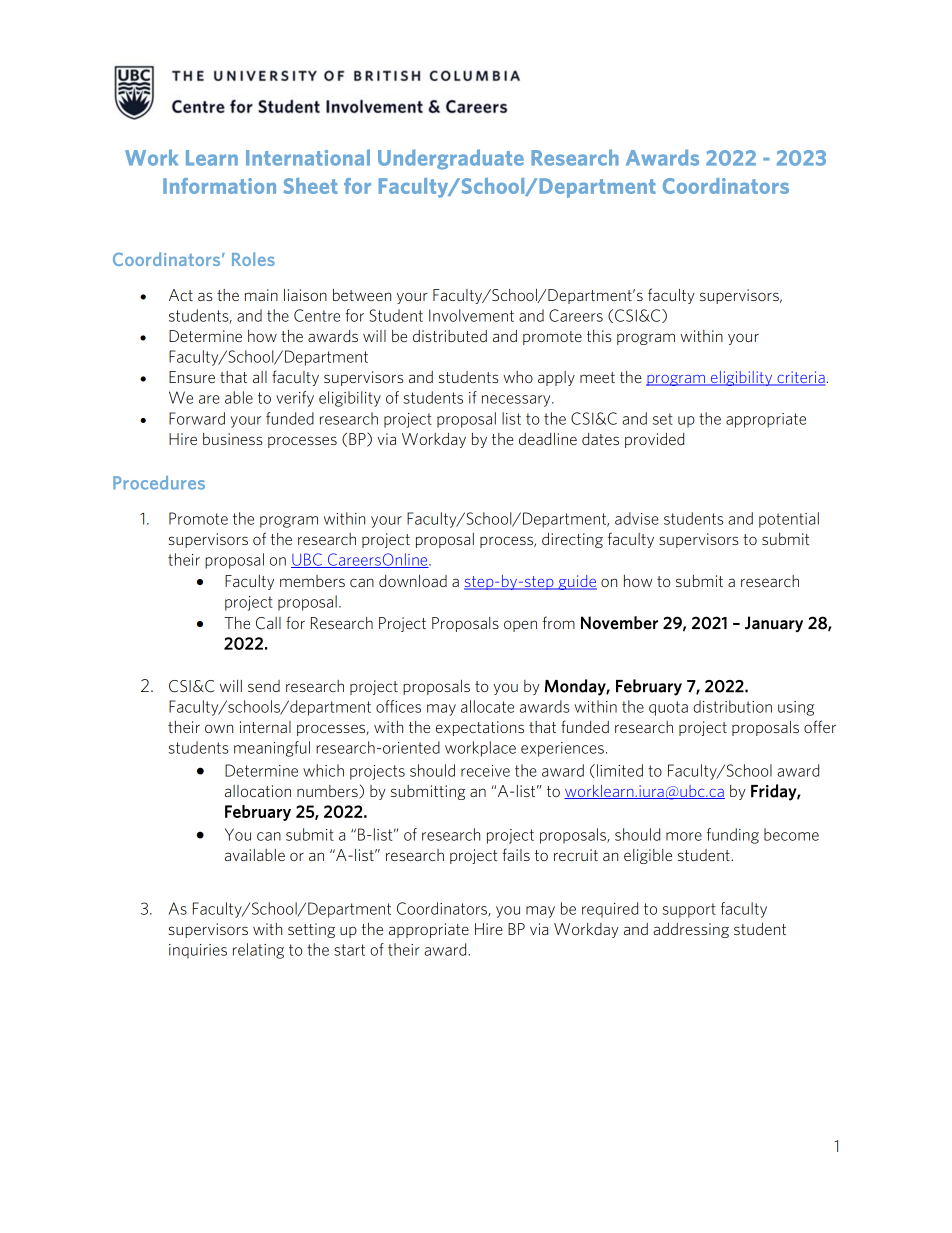  I want to click on Information, so click(219, 186).
